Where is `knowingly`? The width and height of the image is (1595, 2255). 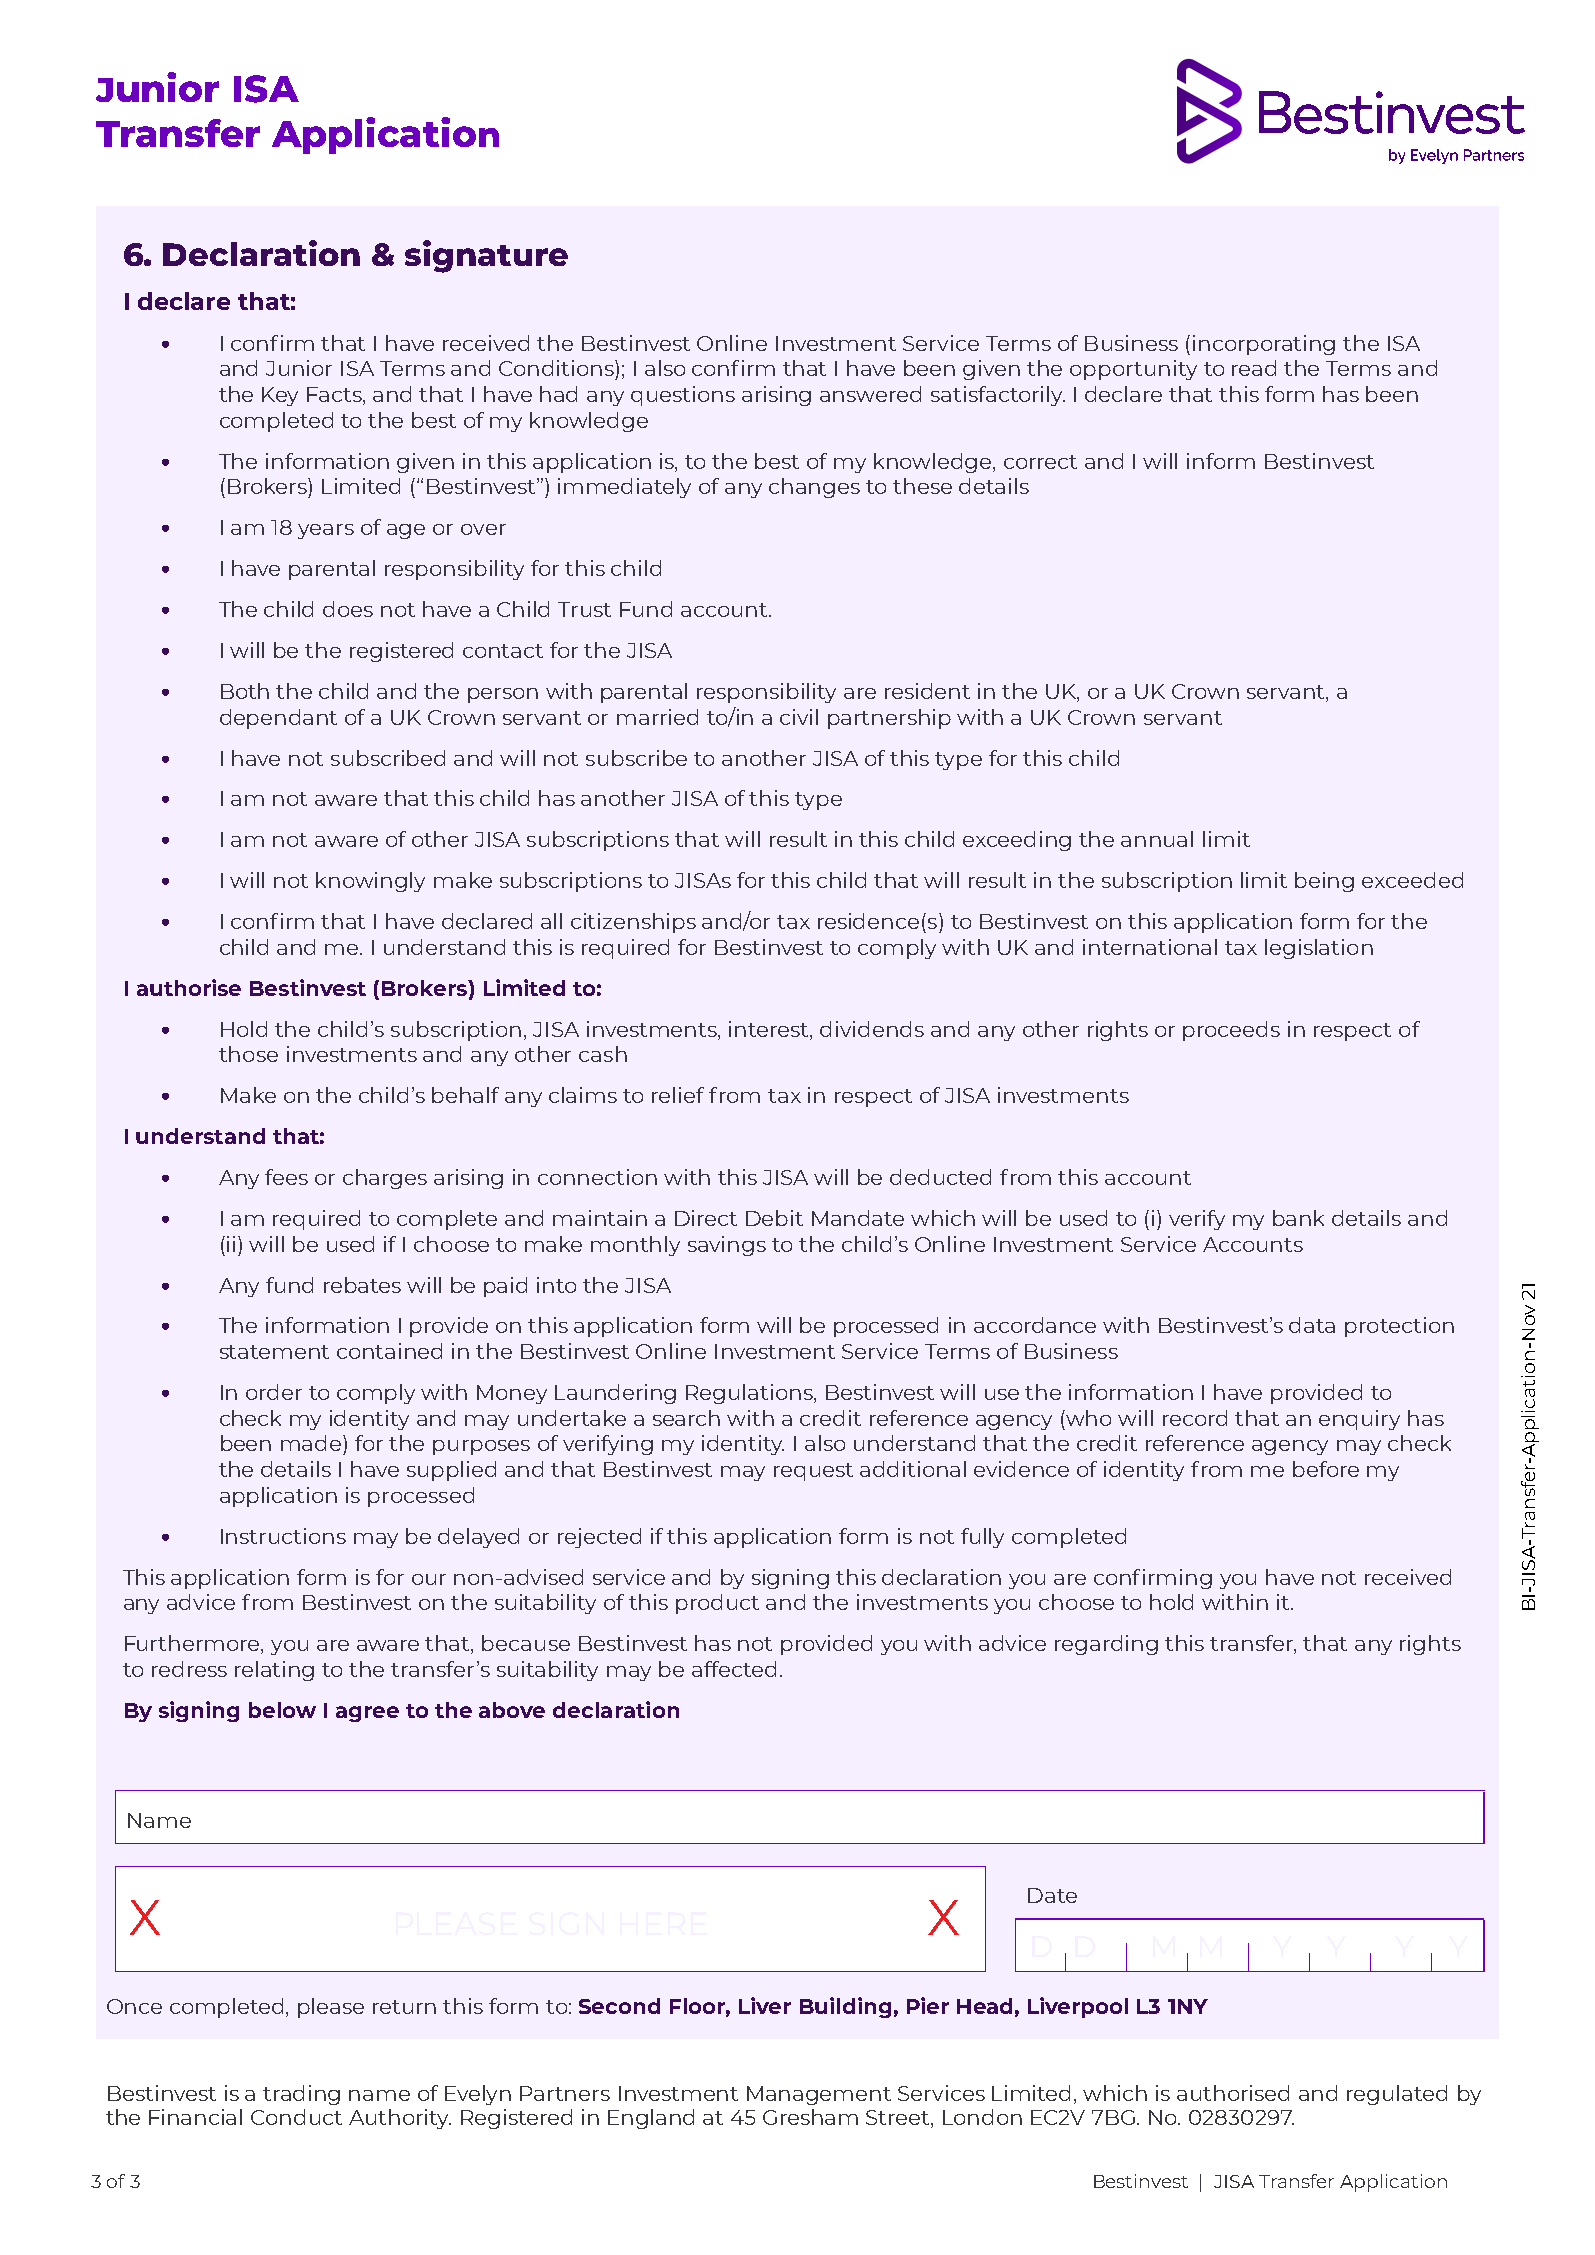
knowingly is located at coordinates (370, 882).
